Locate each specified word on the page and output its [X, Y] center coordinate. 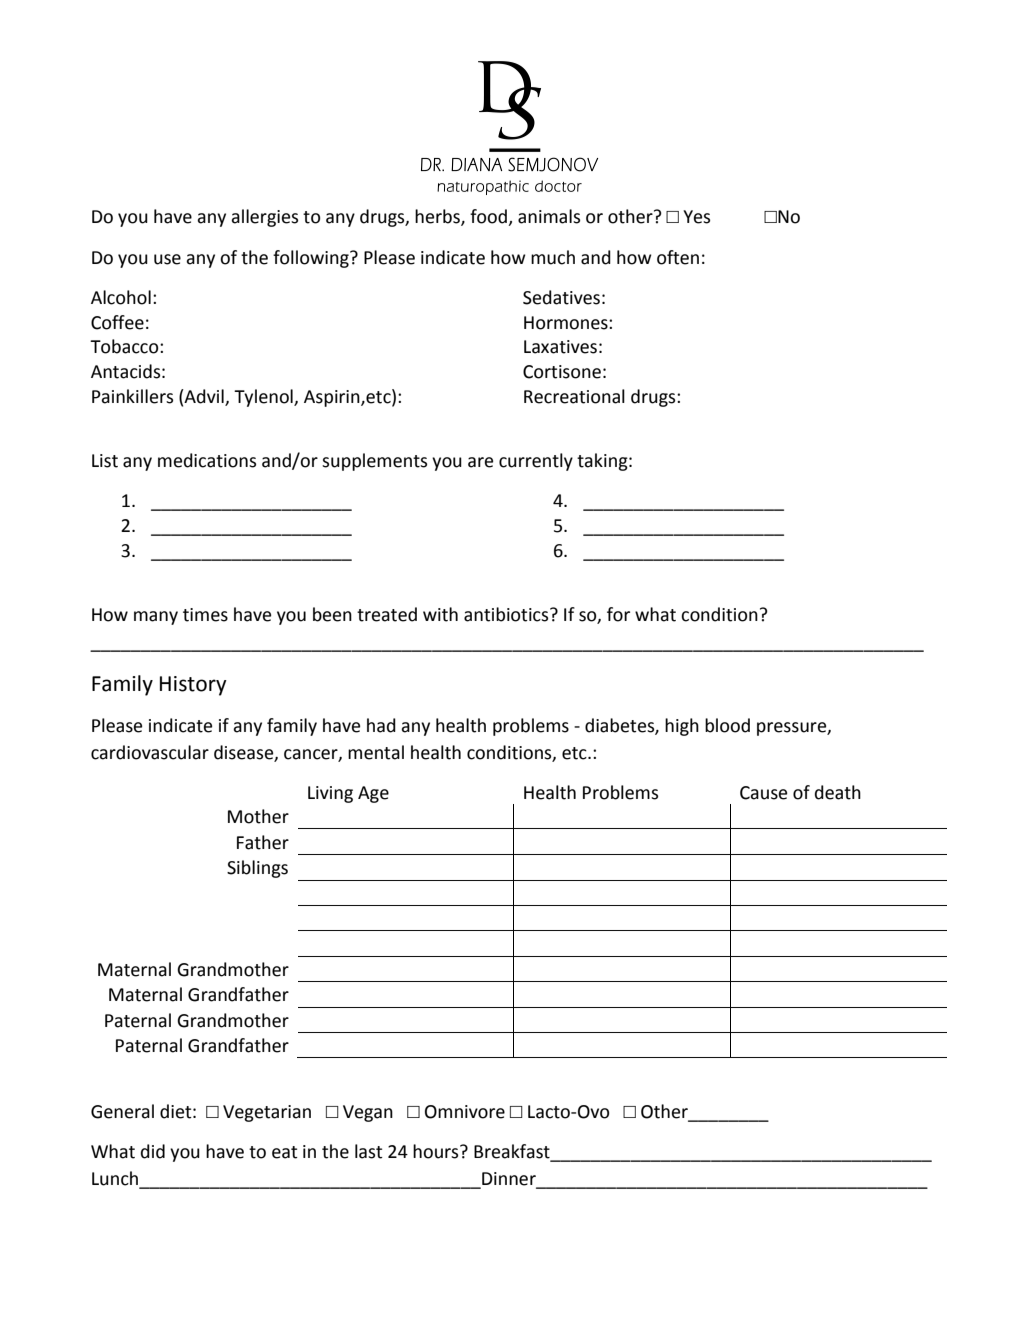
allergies [264, 218]
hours [437, 1151]
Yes [696, 217]
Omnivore [465, 1112]
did [153, 1151]
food [489, 217]
